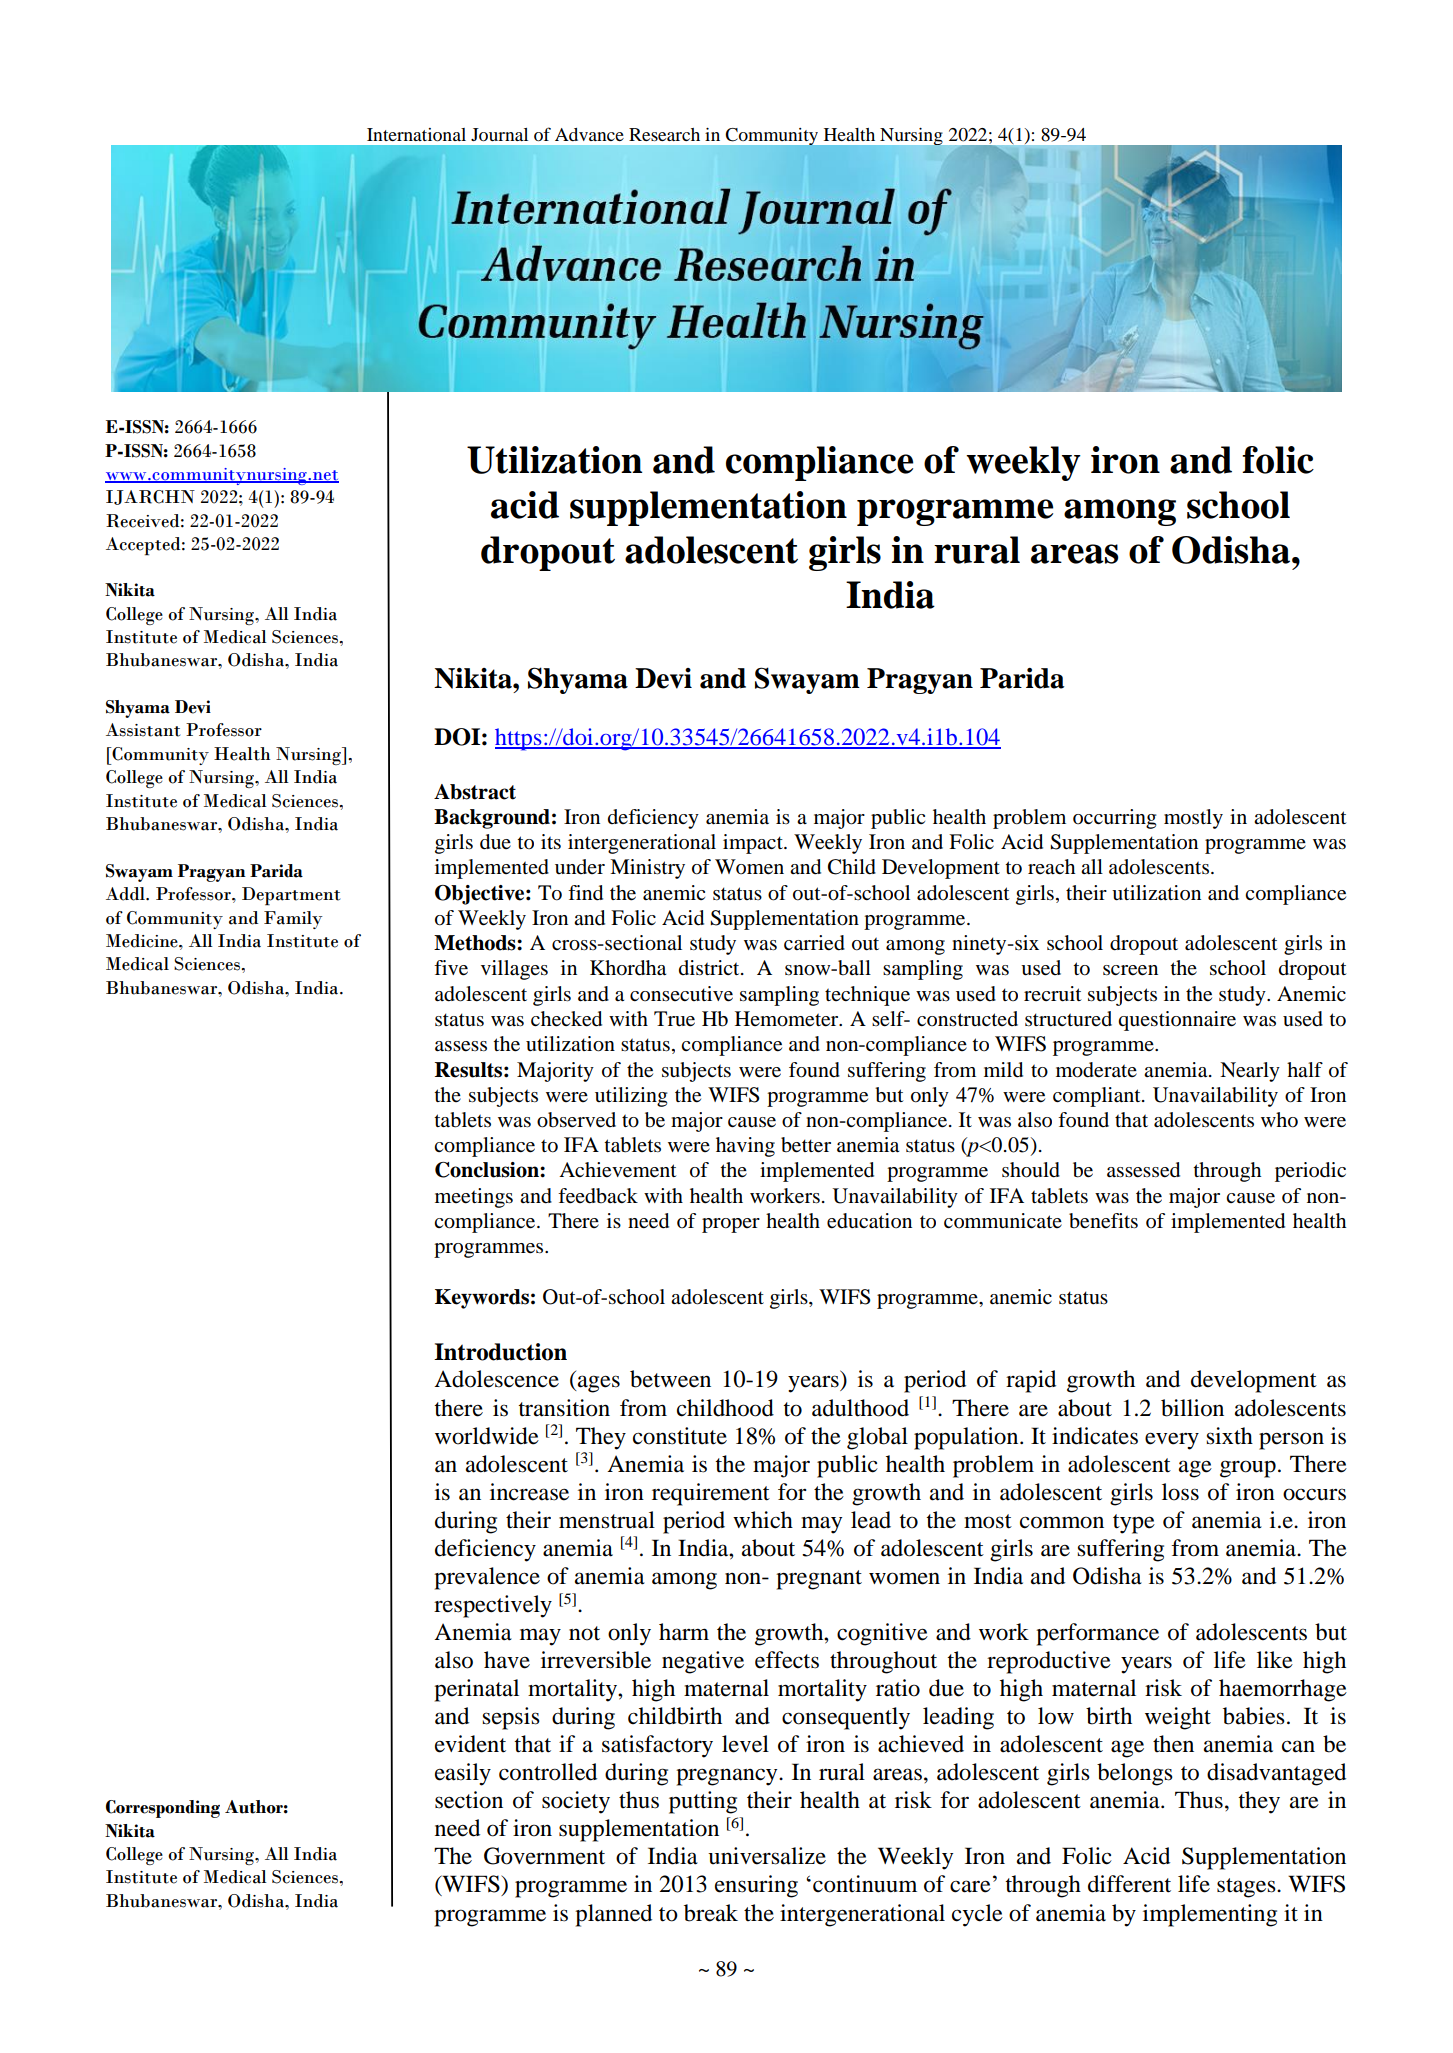 The width and height of the document is (1453, 2053). What do you see at coordinates (1103, 1221) in the document?
I see `benefits` at bounding box center [1103, 1221].
